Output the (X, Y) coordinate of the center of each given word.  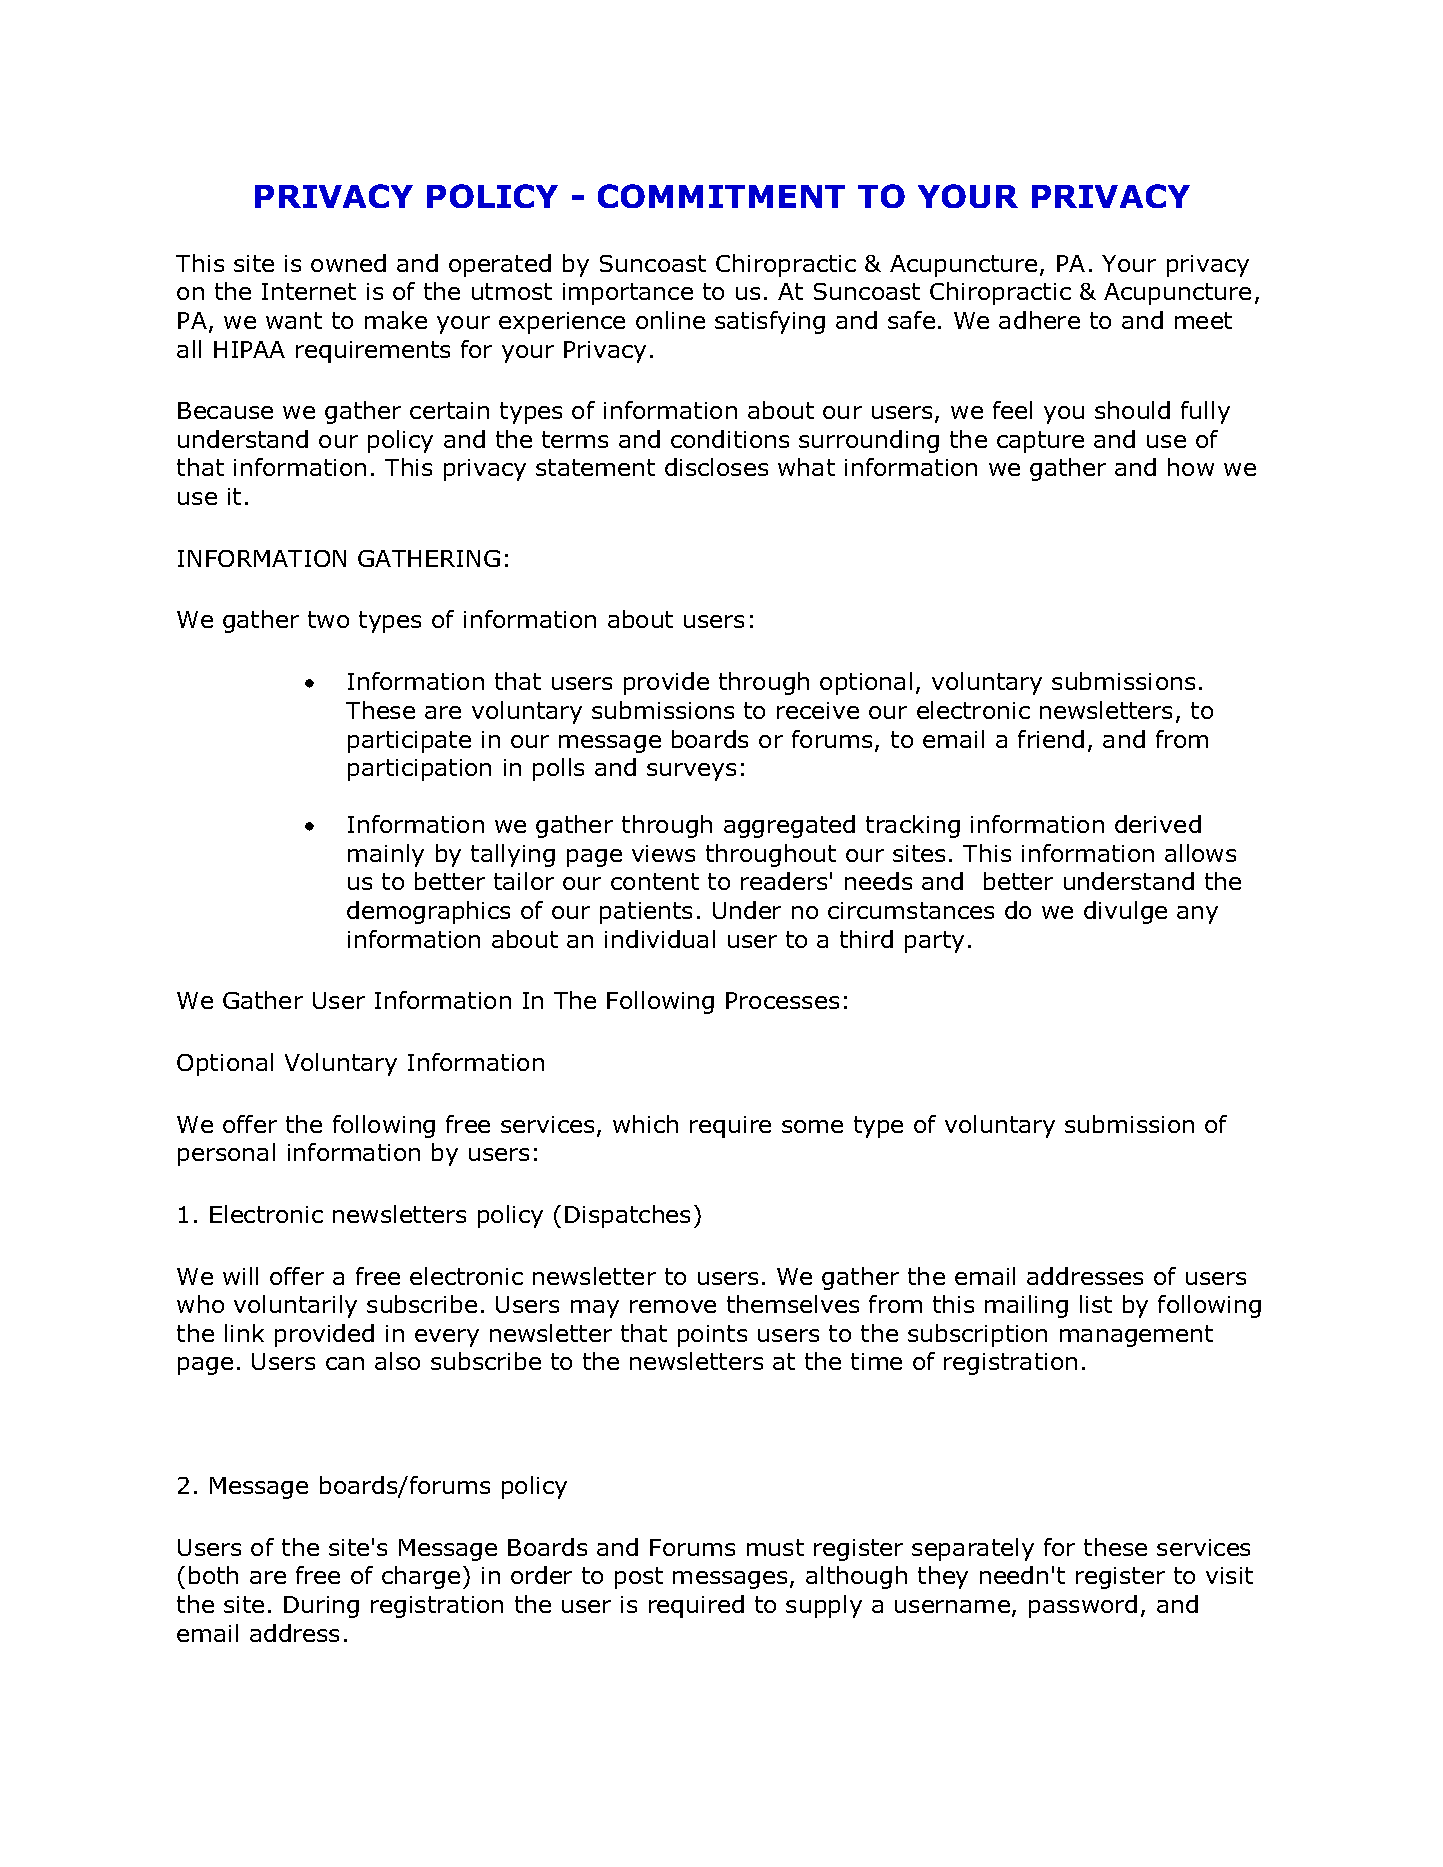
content (655, 881)
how (1191, 467)
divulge (1125, 912)
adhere (1039, 320)
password (1083, 1606)
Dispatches (627, 1216)
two (328, 619)
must (775, 1547)
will (240, 1276)
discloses (716, 467)
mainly (386, 855)
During (321, 1607)
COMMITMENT (721, 196)
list (1096, 1304)
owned (348, 263)
